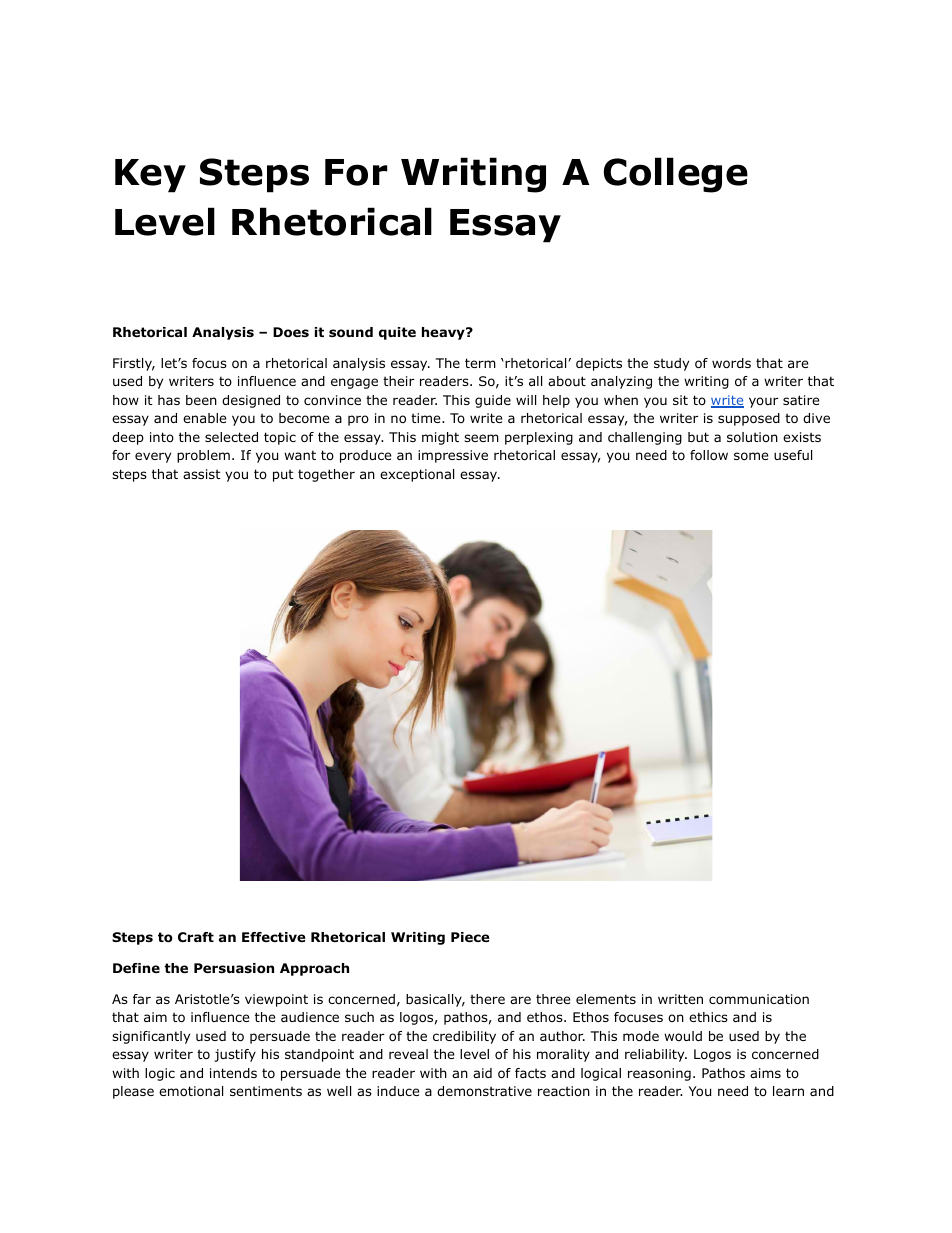 This screenshot has height=1233, width=952. What do you see at coordinates (150, 176) in the screenshot?
I see `Key` at bounding box center [150, 176].
